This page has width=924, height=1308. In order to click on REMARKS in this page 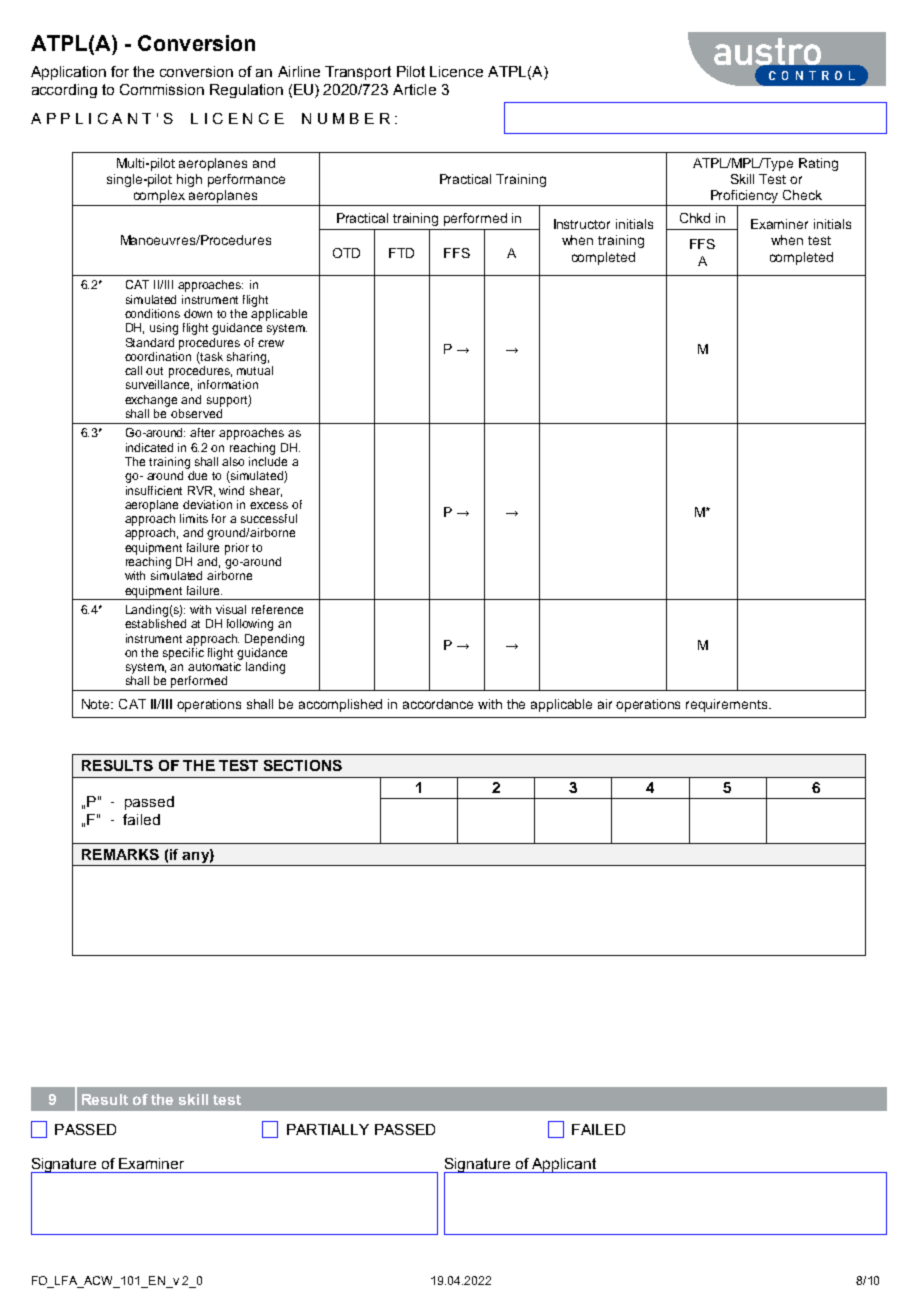, I will do `click(120, 854)`.
